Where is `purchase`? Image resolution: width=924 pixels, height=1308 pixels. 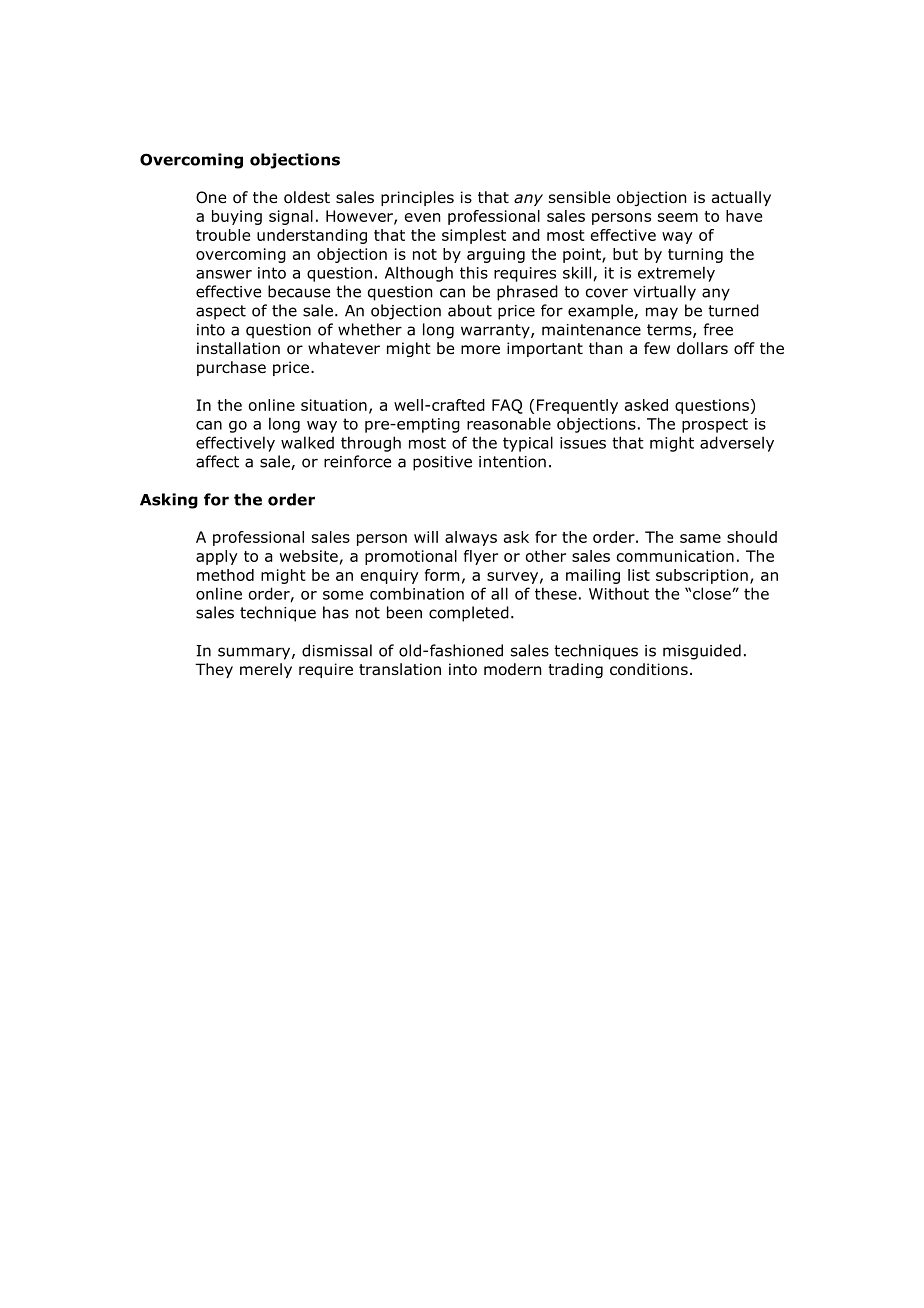
purchase is located at coordinates (231, 368).
